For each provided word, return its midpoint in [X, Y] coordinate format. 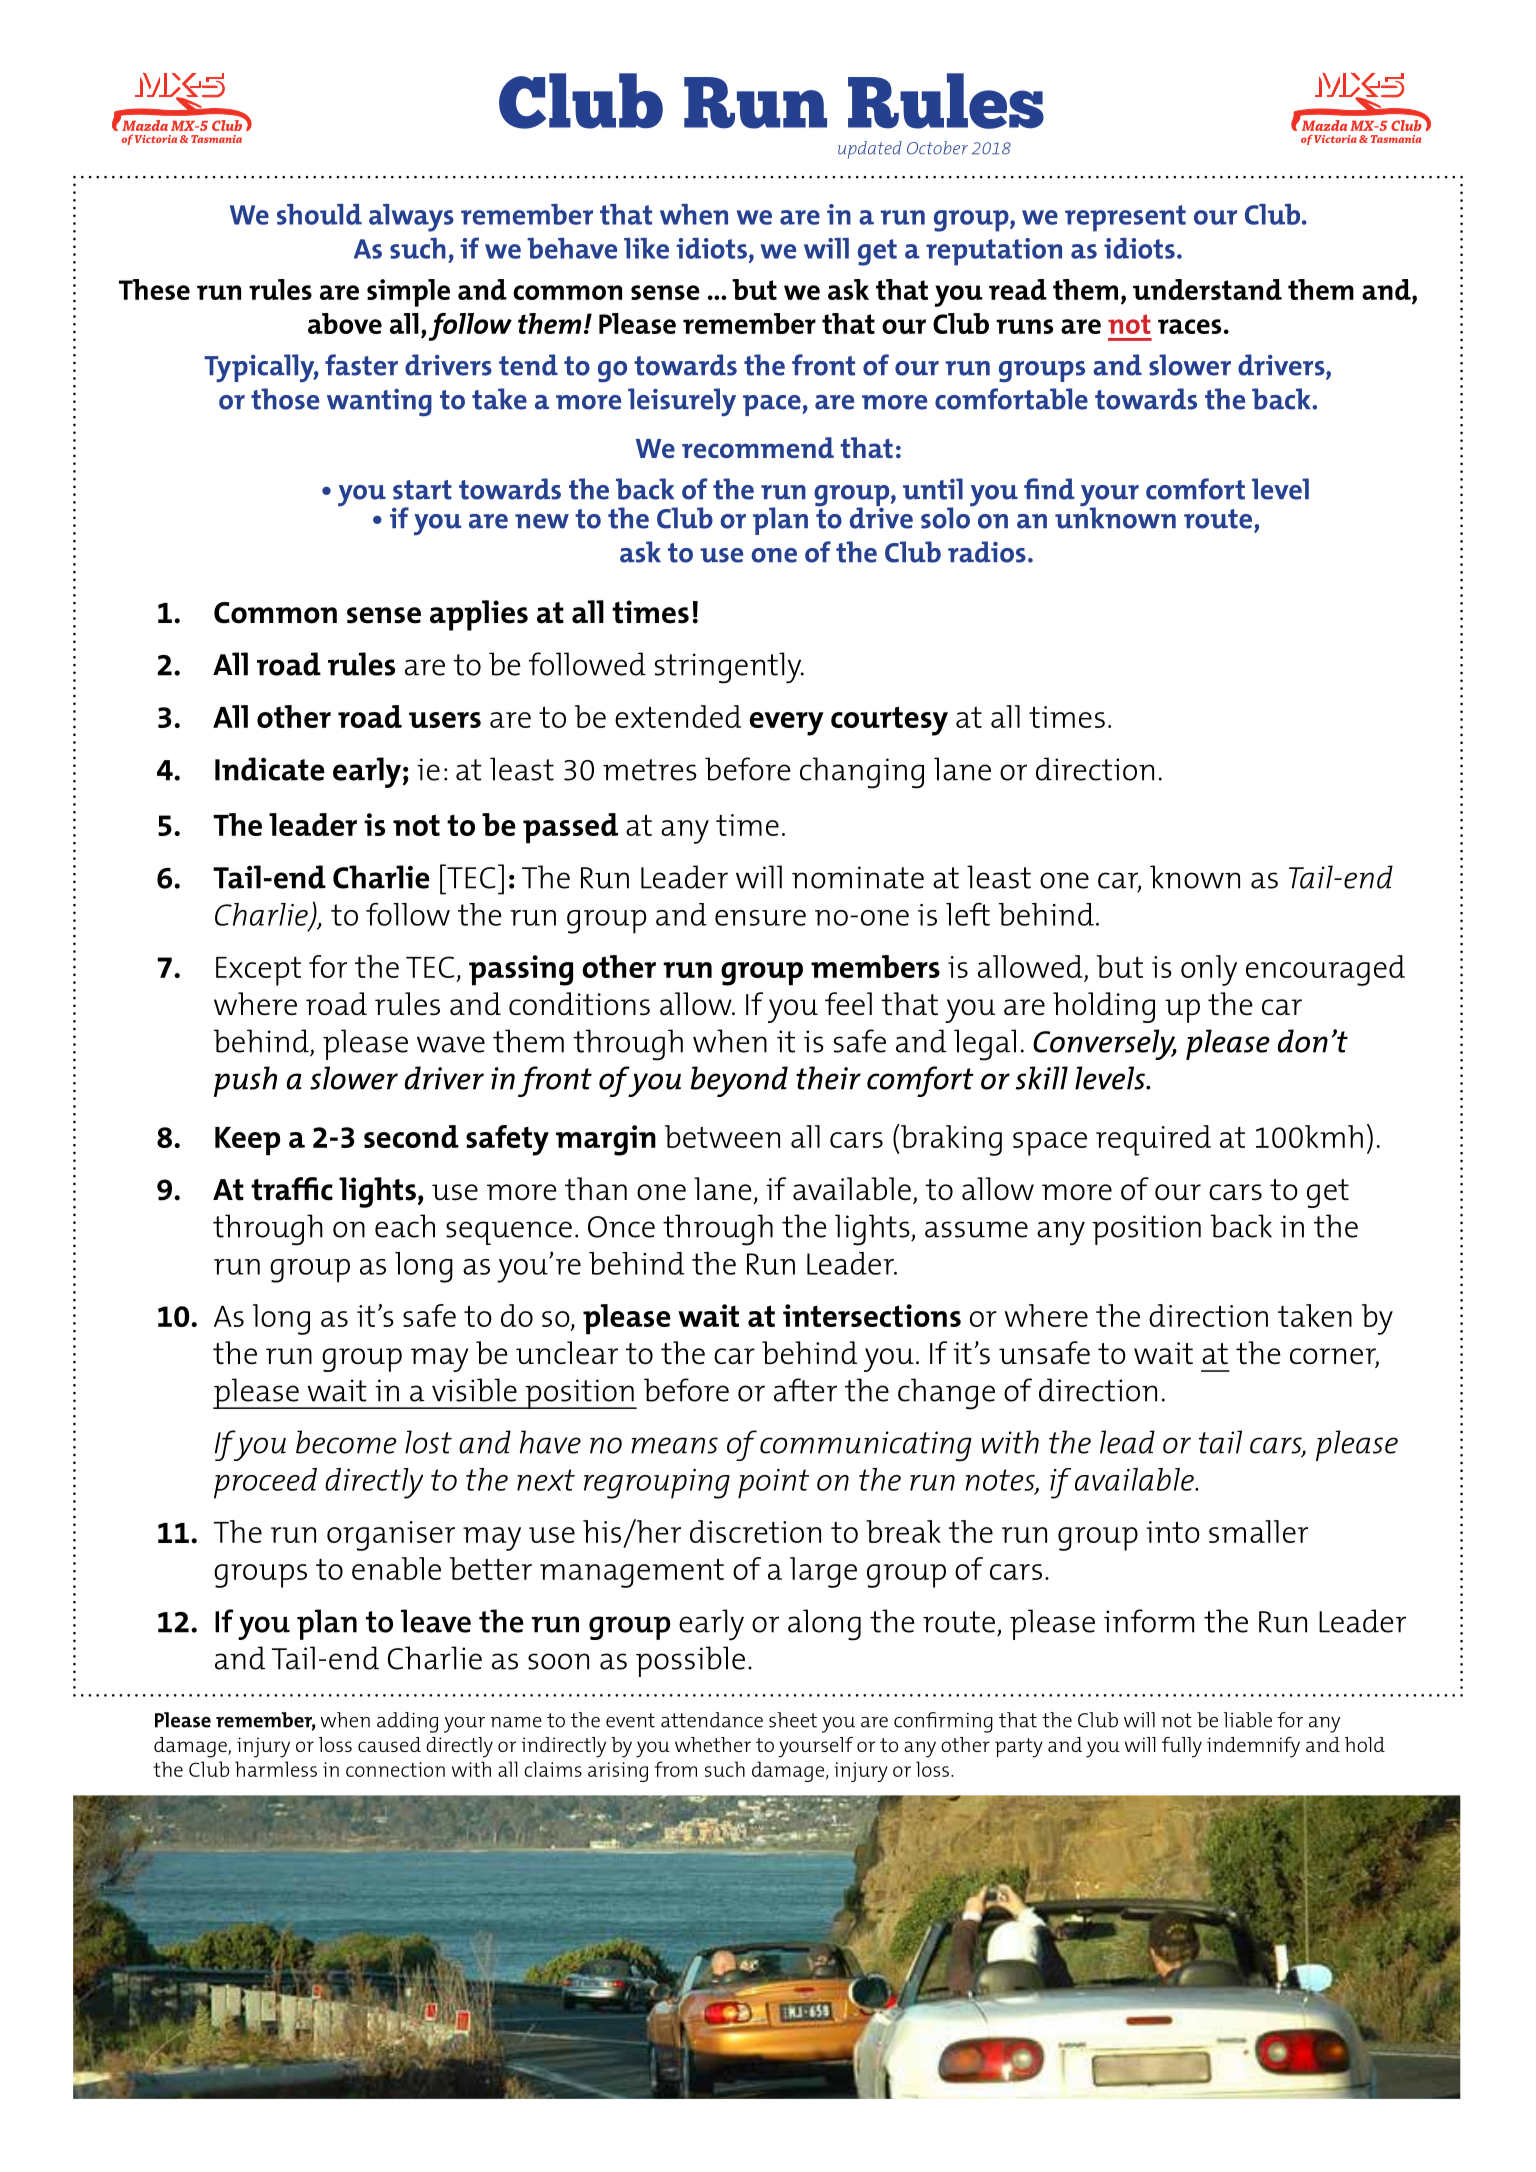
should [319, 214]
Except [258, 971]
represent [1125, 218]
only [1209, 970]
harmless [276, 1769]
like [646, 248]
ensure [760, 918]
